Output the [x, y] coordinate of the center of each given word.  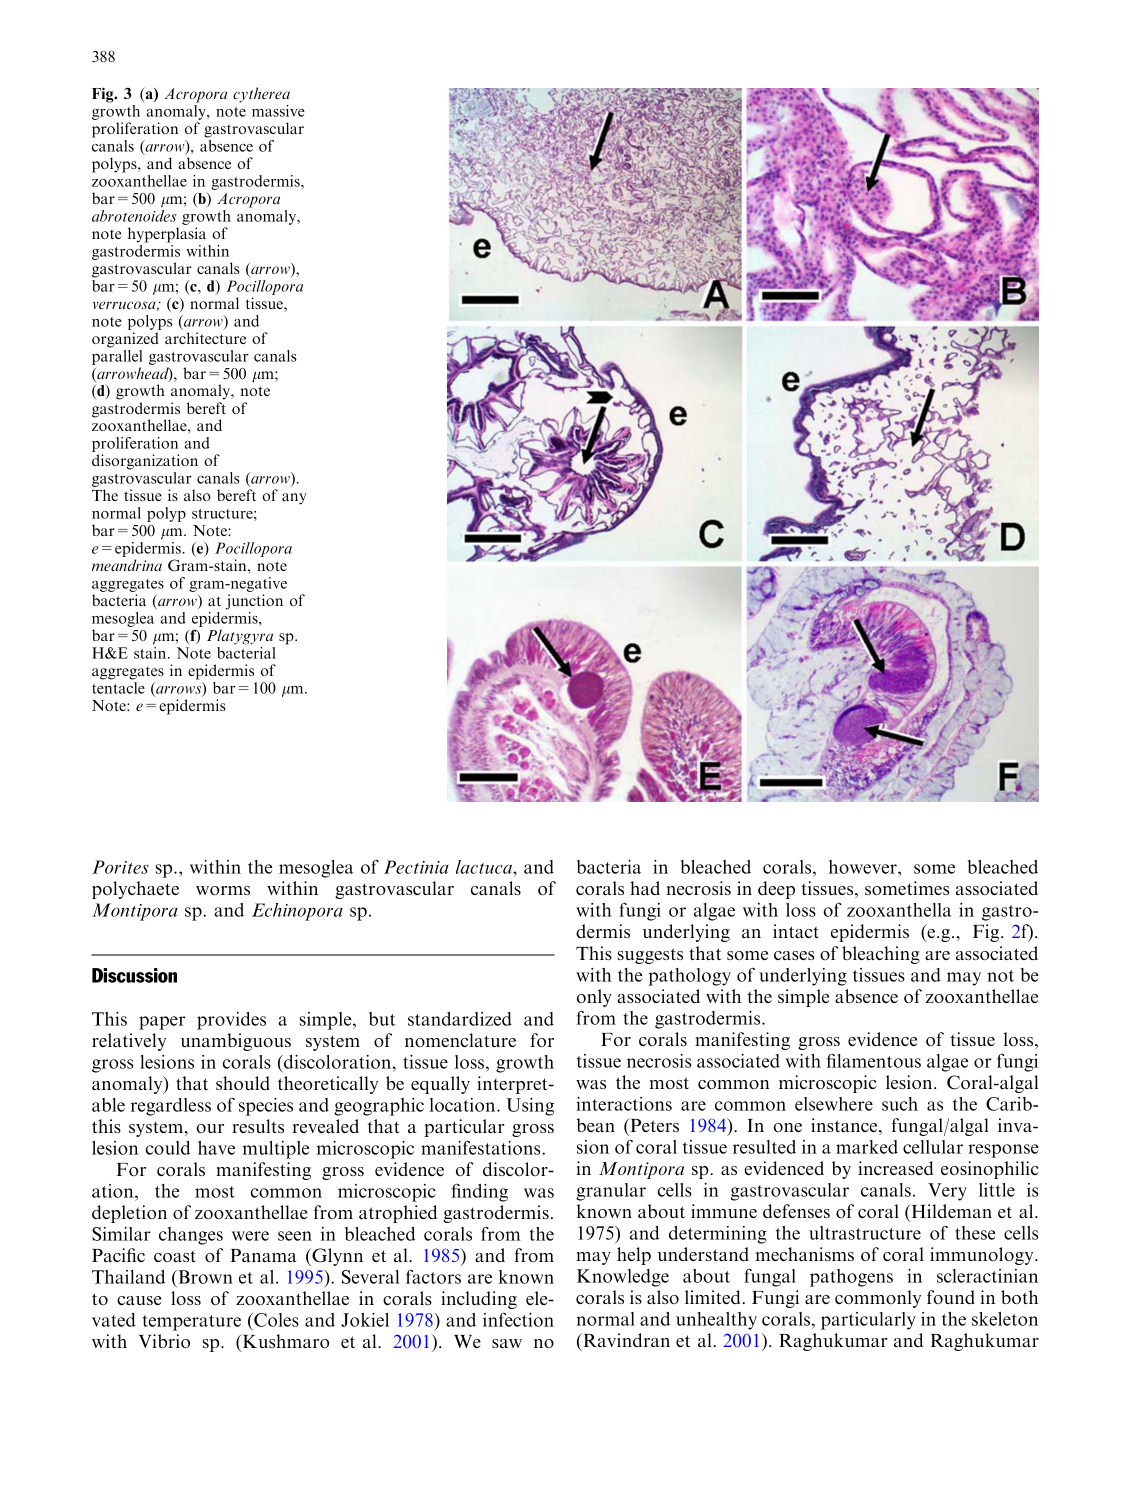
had [645, 888]
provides [231, 1021]
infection [518, 1319]
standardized [460, 1019]
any [294, 499]
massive [278, 111]
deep [776, 890]
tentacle [118, 688]
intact [796, 931]
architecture [205, 338]
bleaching [881, 955]
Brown [204, 1278]
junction [254, 602]
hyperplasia [167, 235]
